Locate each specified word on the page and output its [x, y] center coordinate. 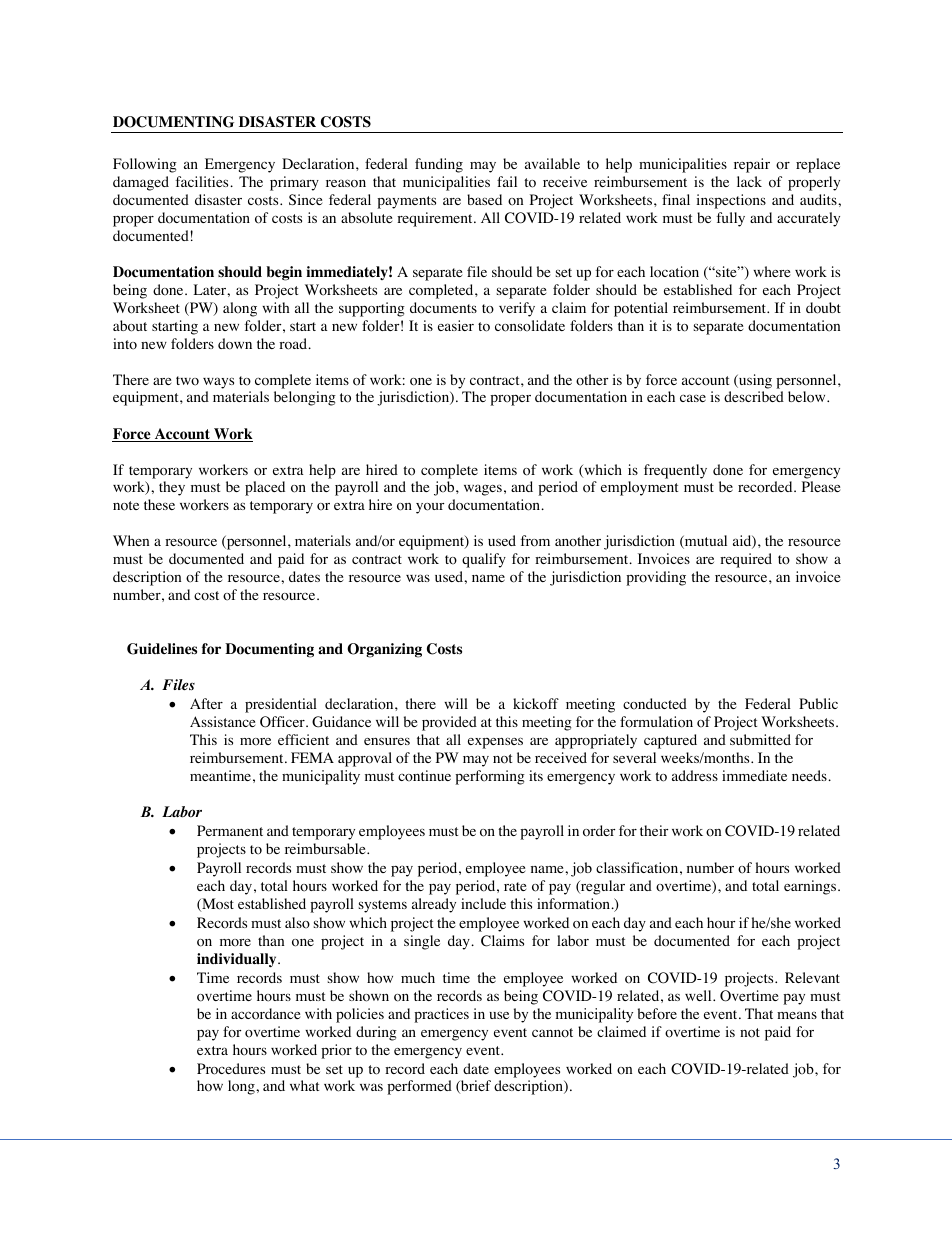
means [797, 1015]
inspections [731, 201]
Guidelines [162, 649]
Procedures [231, 1069]
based [484, 199]
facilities [203, 181]
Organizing [384, 650]
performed [419, 1087]
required [746, 560]
